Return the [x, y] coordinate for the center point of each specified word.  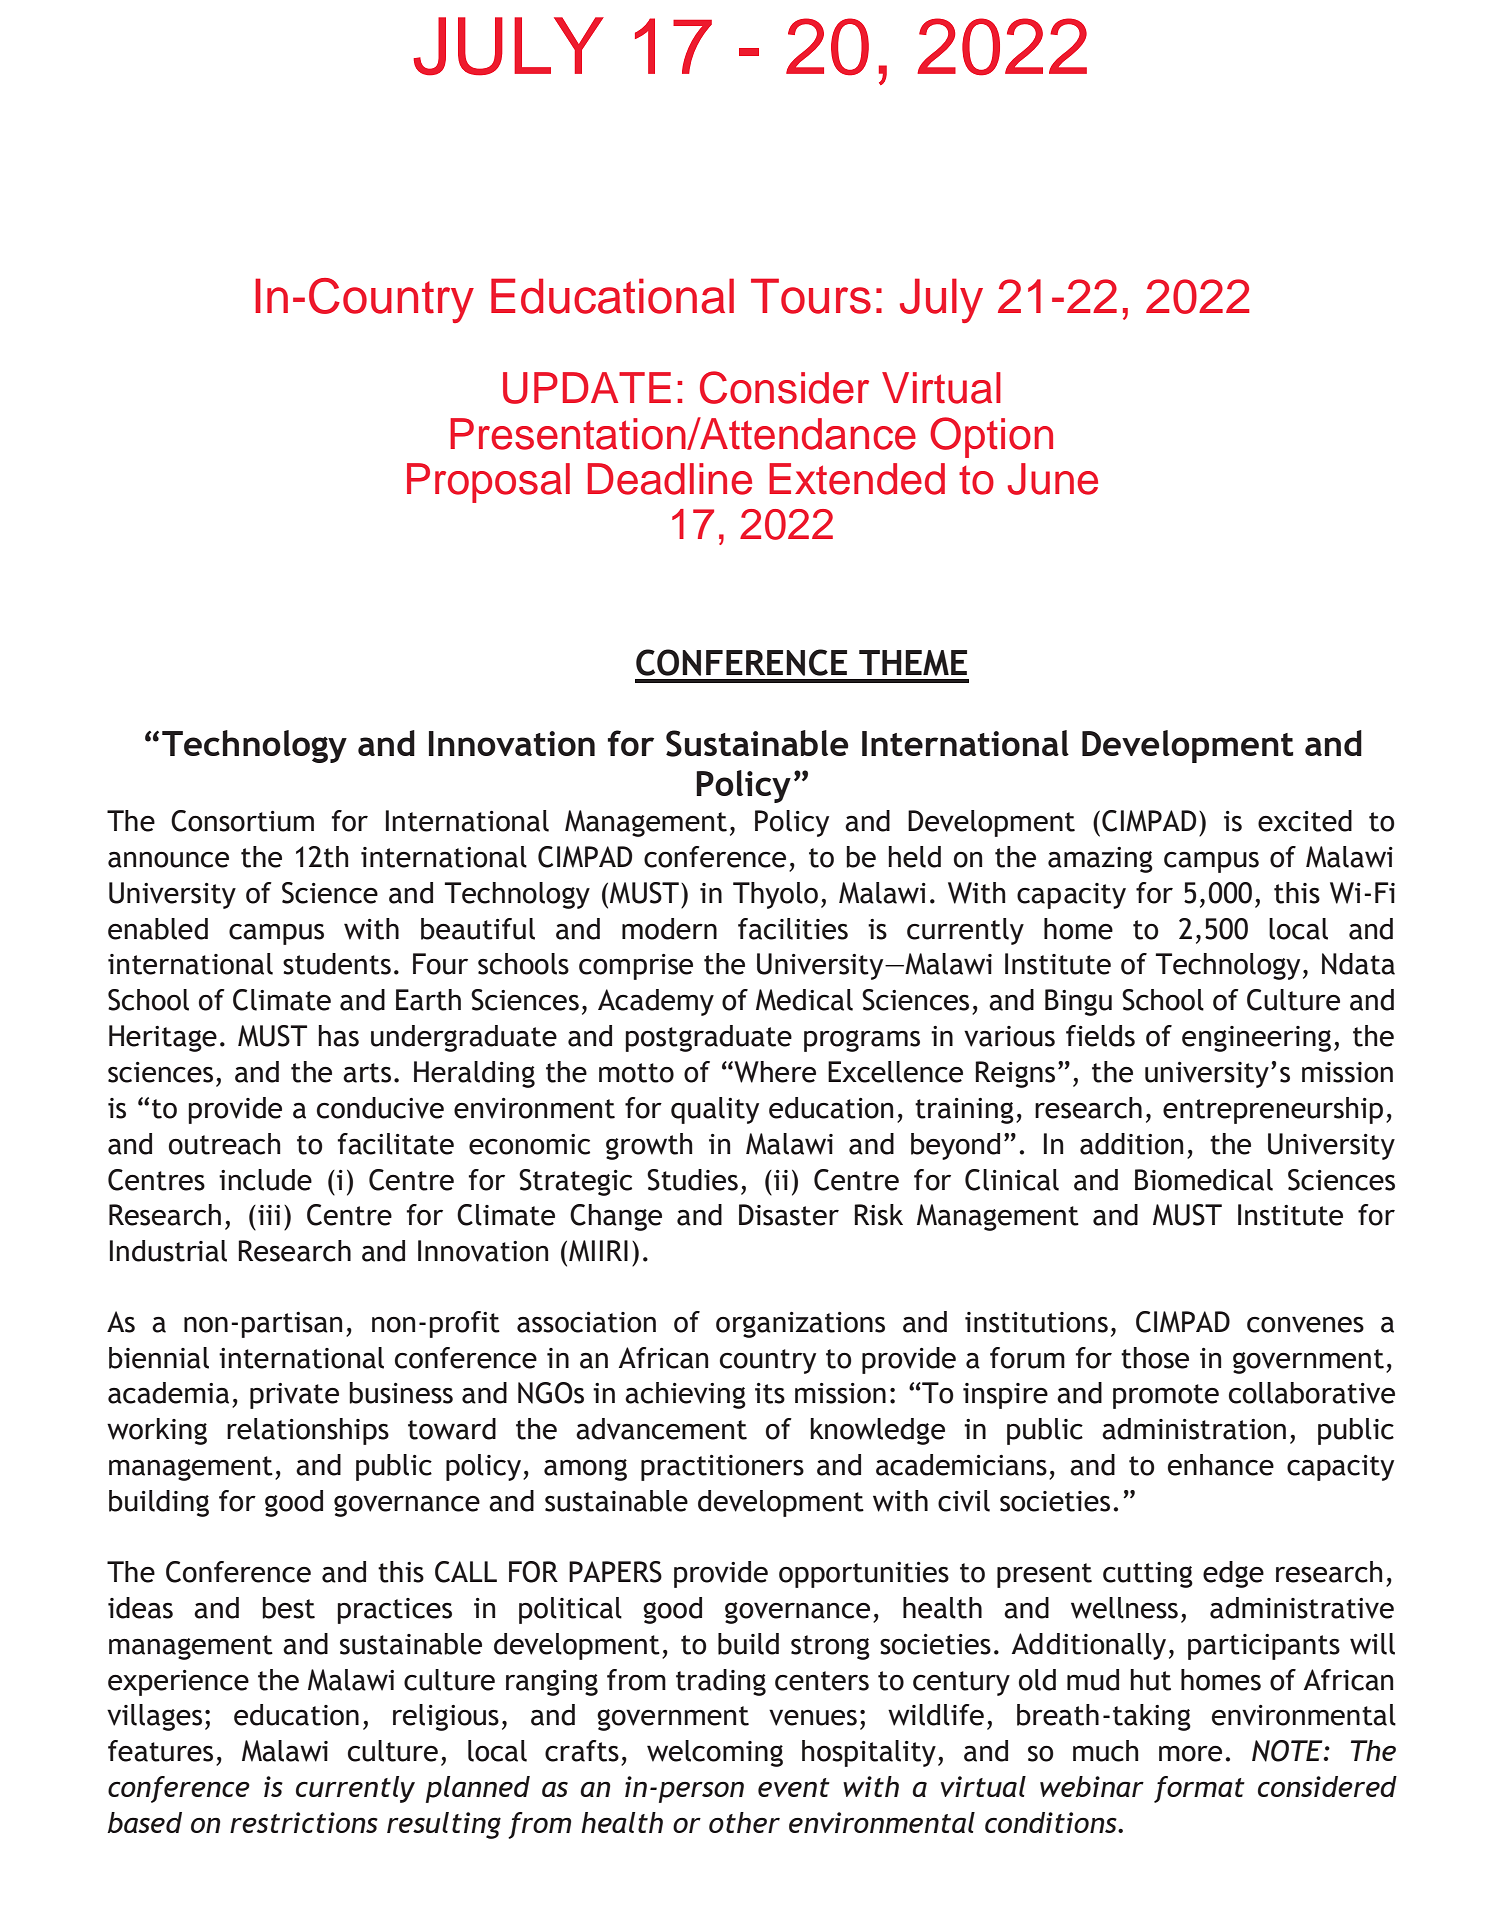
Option [991, 437]
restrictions [304, 1822]
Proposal [488, 483]
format [1199, 1789]
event [794, 1787]
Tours [811, 296]
